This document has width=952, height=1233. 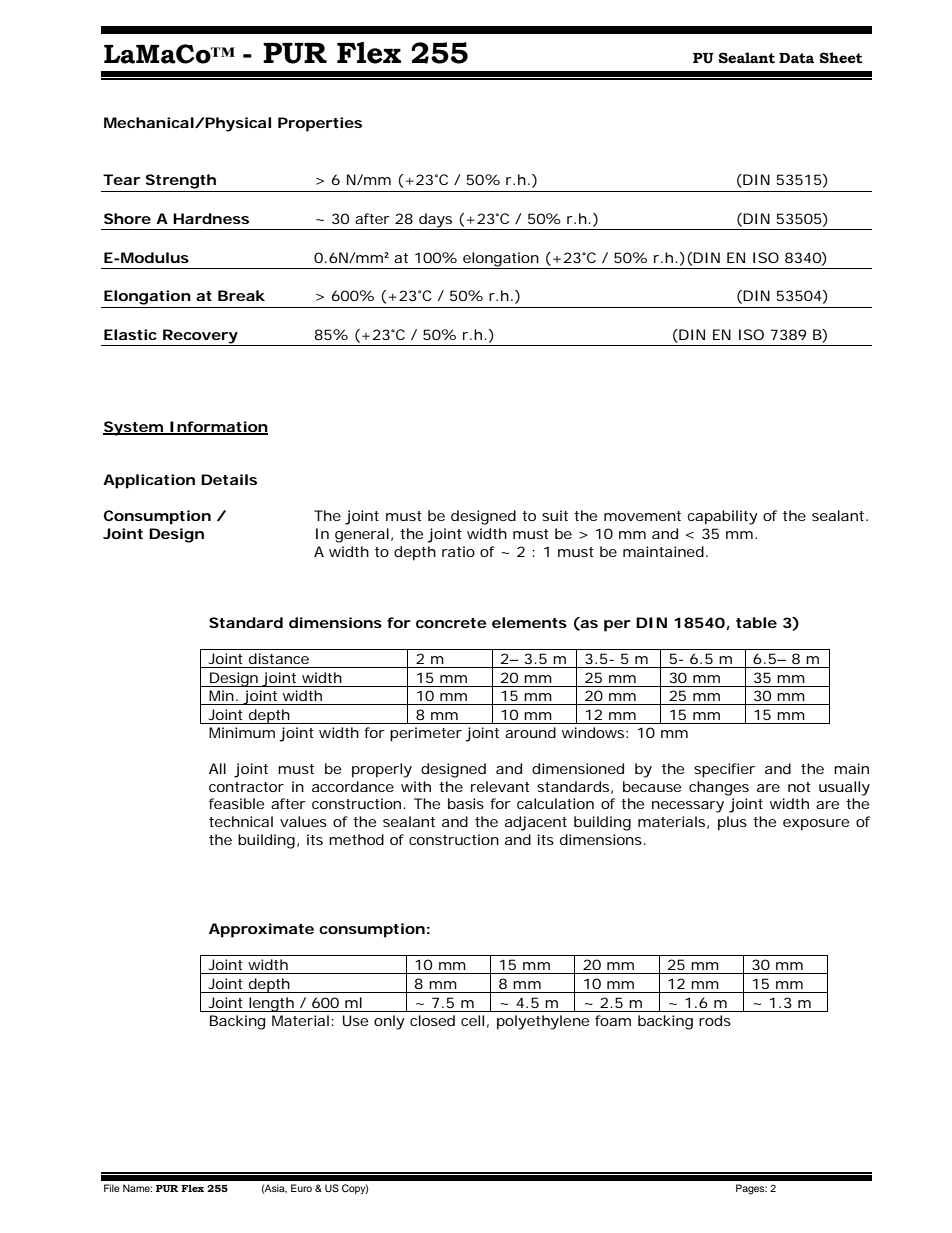 I want to click on movement, so click(x=642, y=516).
